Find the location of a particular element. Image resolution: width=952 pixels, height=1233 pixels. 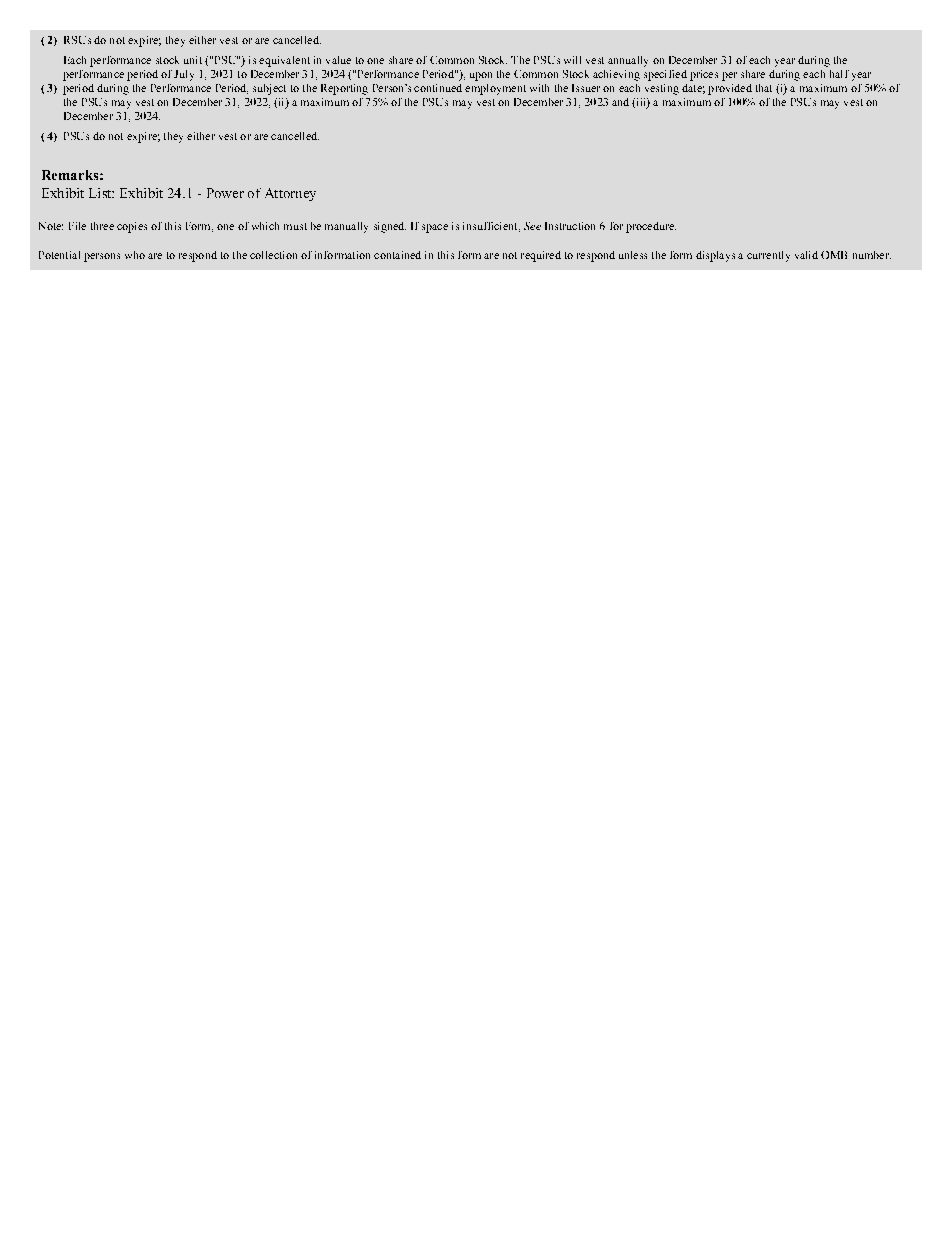

Attorney is located at coordinates (290, 194).
